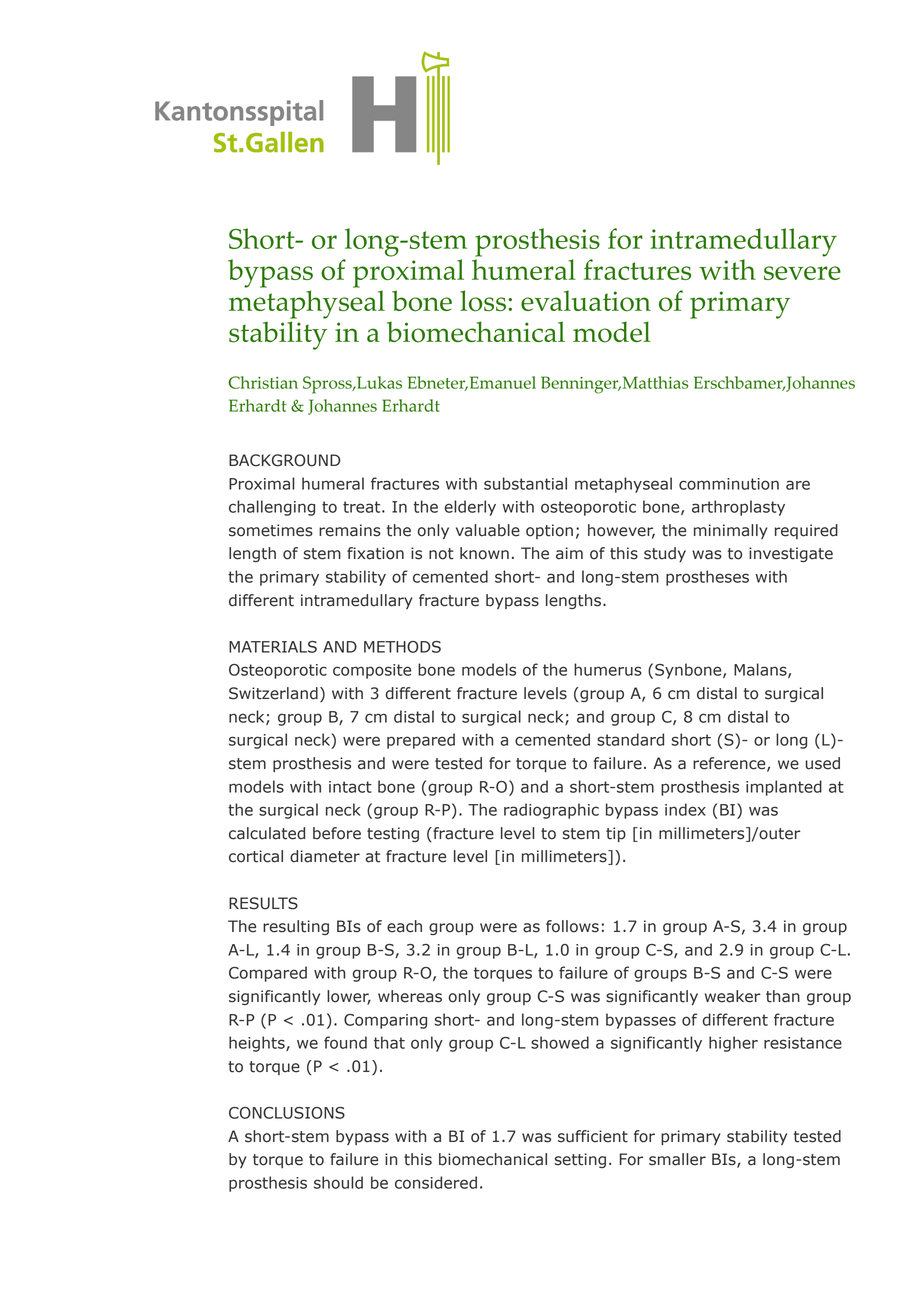 The width and height of the document is (924, 1308). I want to click on should, so click(338, 1182).
